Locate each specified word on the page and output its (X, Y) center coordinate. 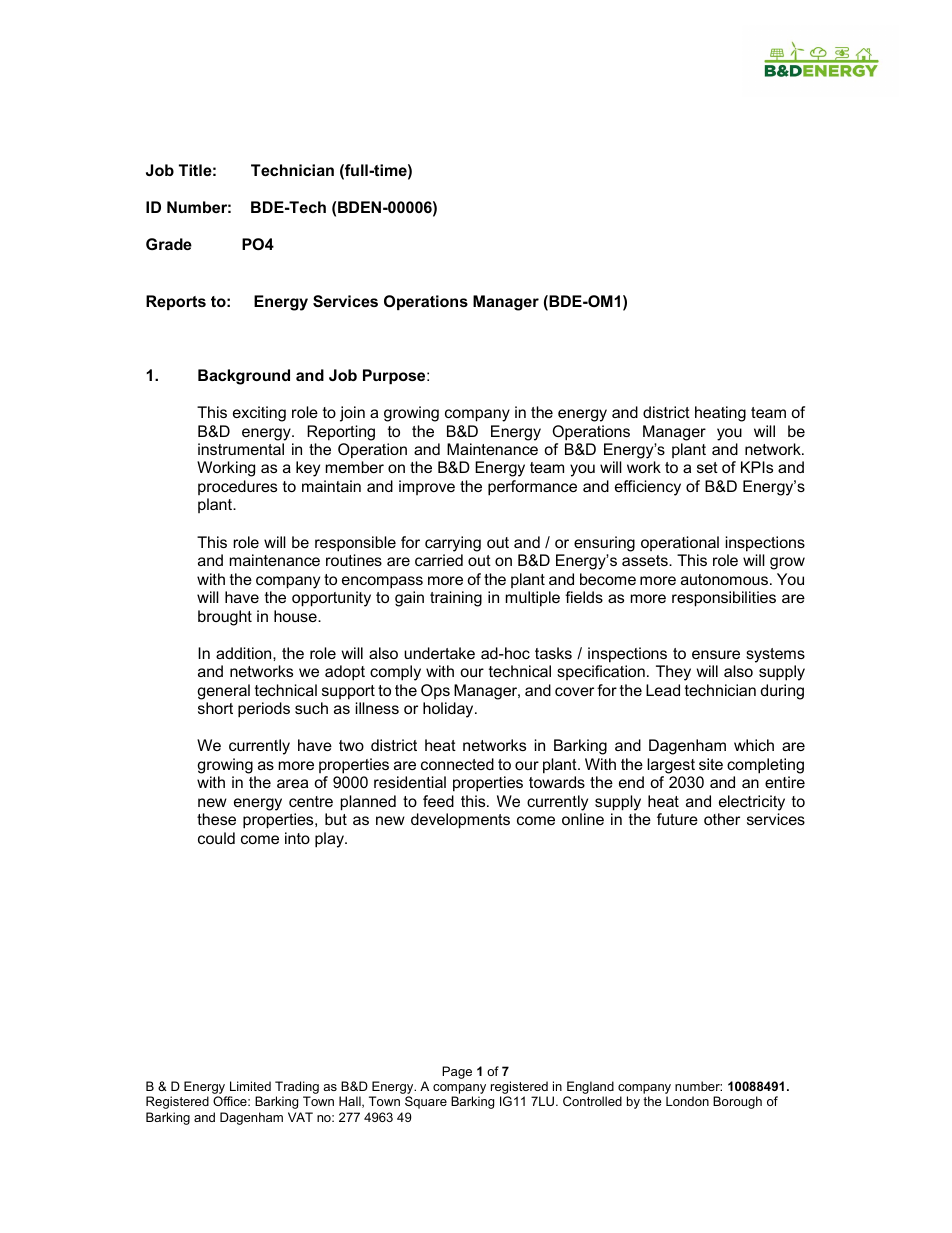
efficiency (648, 488)
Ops (435, 691)
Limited (250, 1086)
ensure (716, 654)
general (223, 692)
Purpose (395, 376)
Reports (176, 302)
